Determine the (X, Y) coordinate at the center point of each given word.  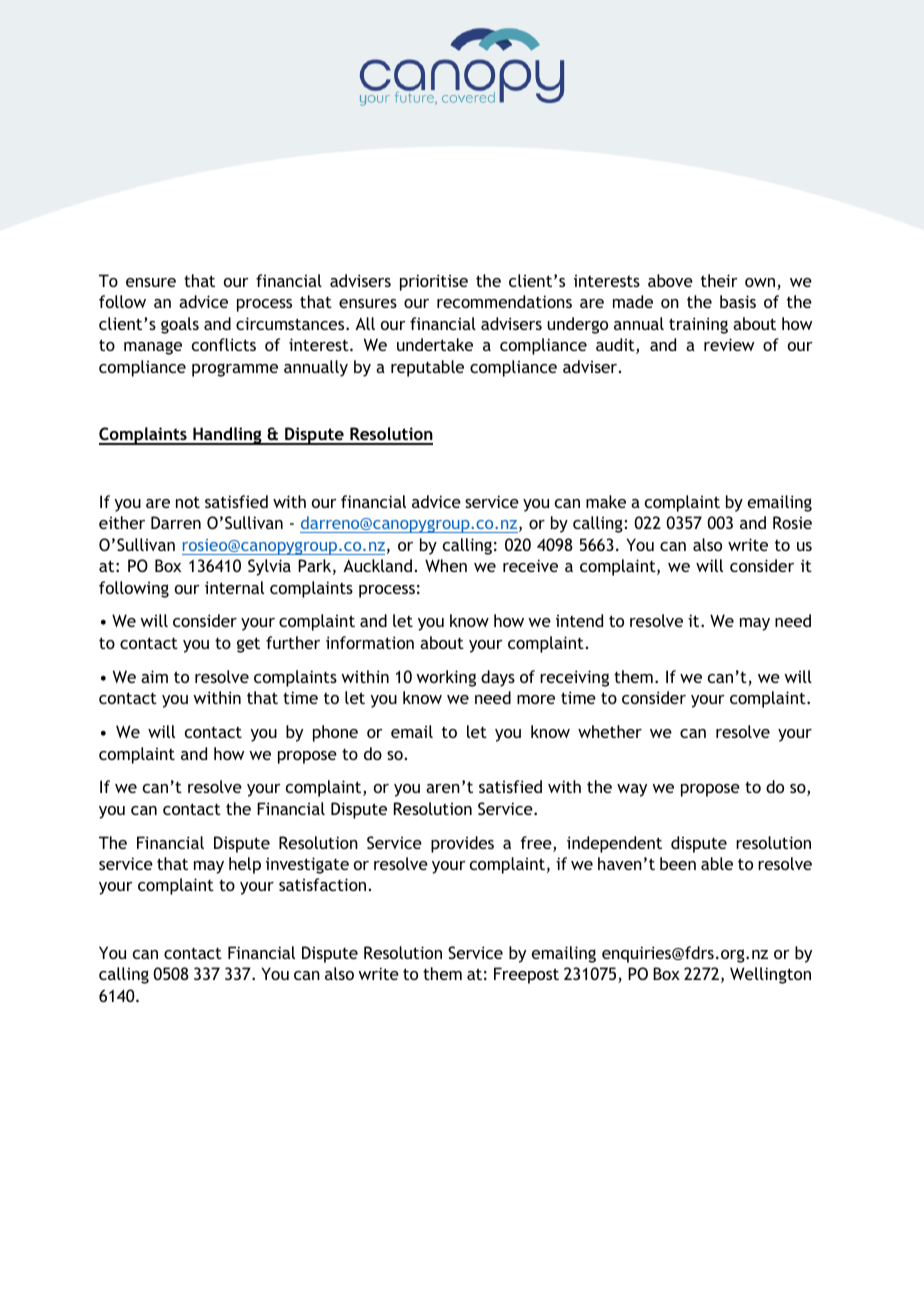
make (606, 501)
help (245, 865)
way (632, 790)
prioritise (434, 282)
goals (180, 325)
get (248, 645)
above (670, 280)
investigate (307, 865)
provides (462, 844)
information (370, 642)
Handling (227, 436)
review (729, 344)
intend (579, 620)
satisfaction (322, 884)
